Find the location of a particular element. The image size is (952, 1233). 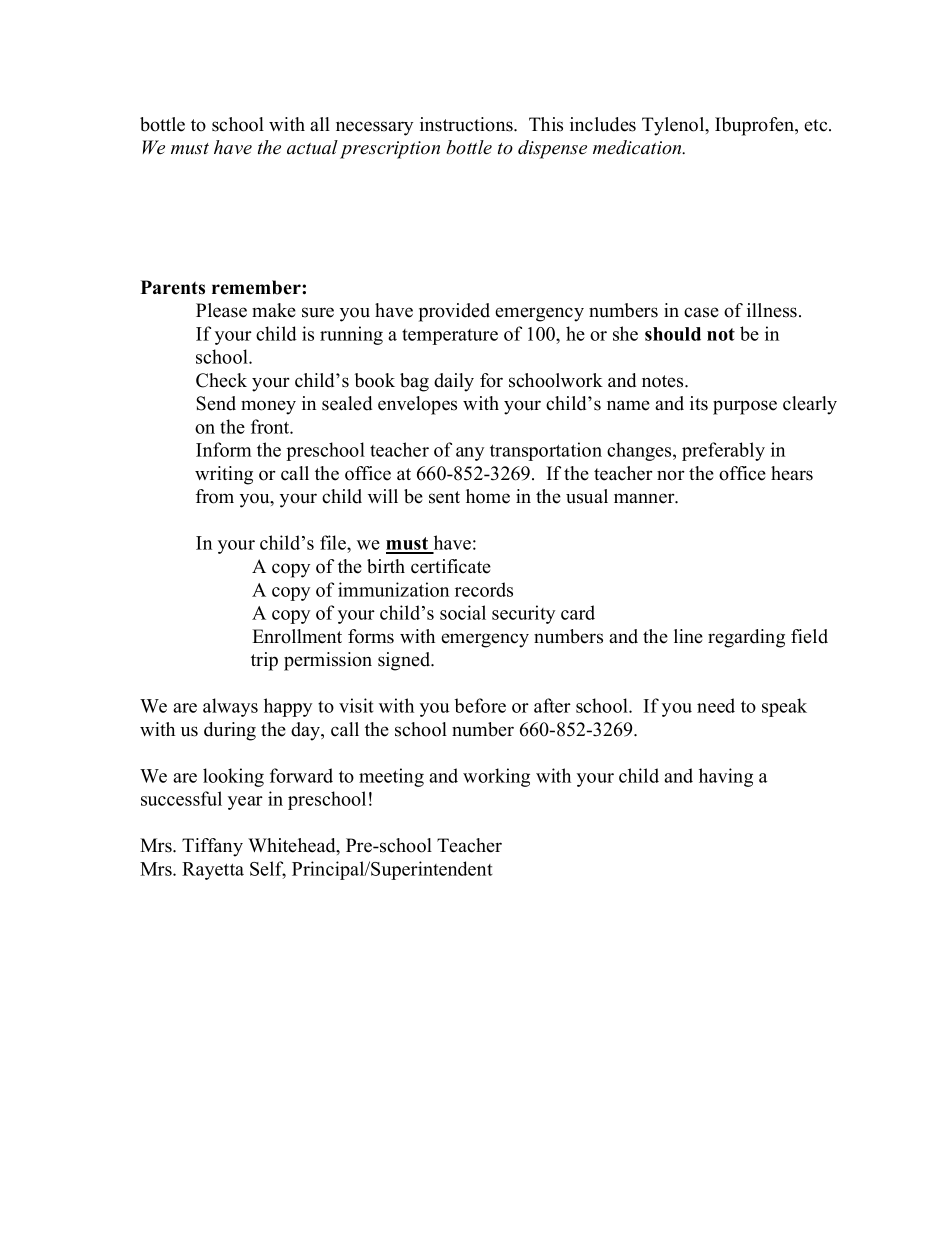

instructions is located at coordinates (467, 124).
